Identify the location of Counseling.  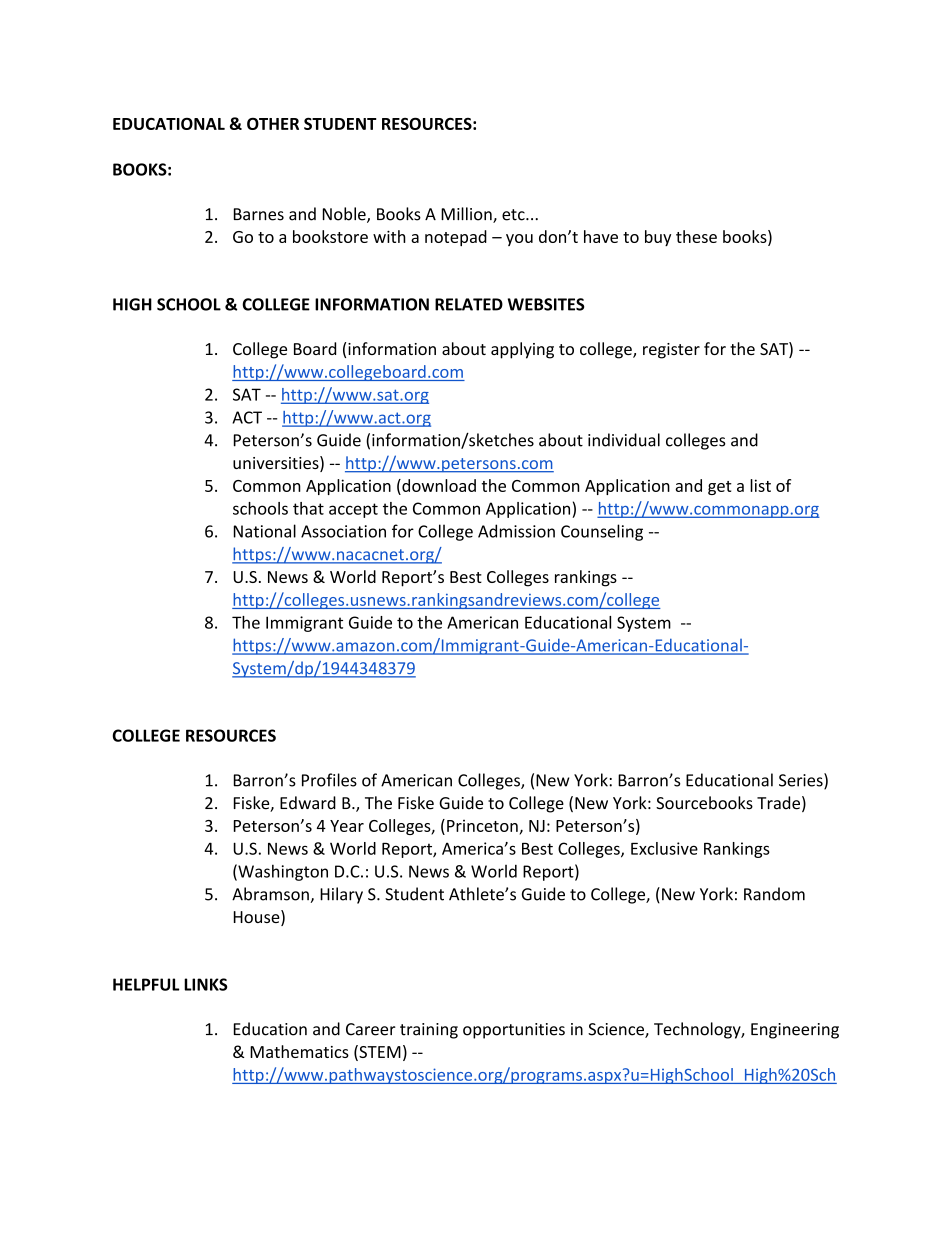
(602, 532).
